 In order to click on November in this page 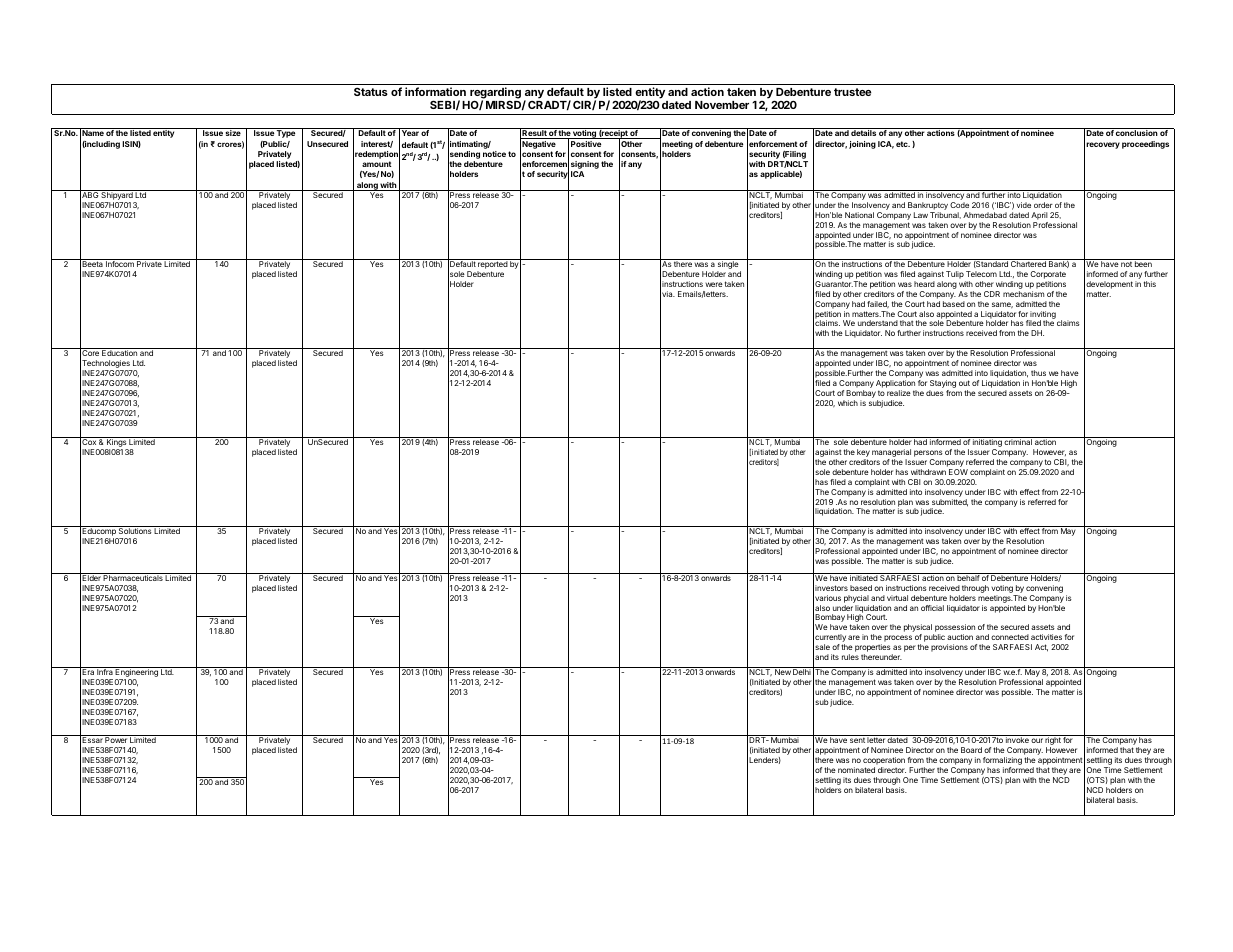, I will do `click(722, 105)`.
